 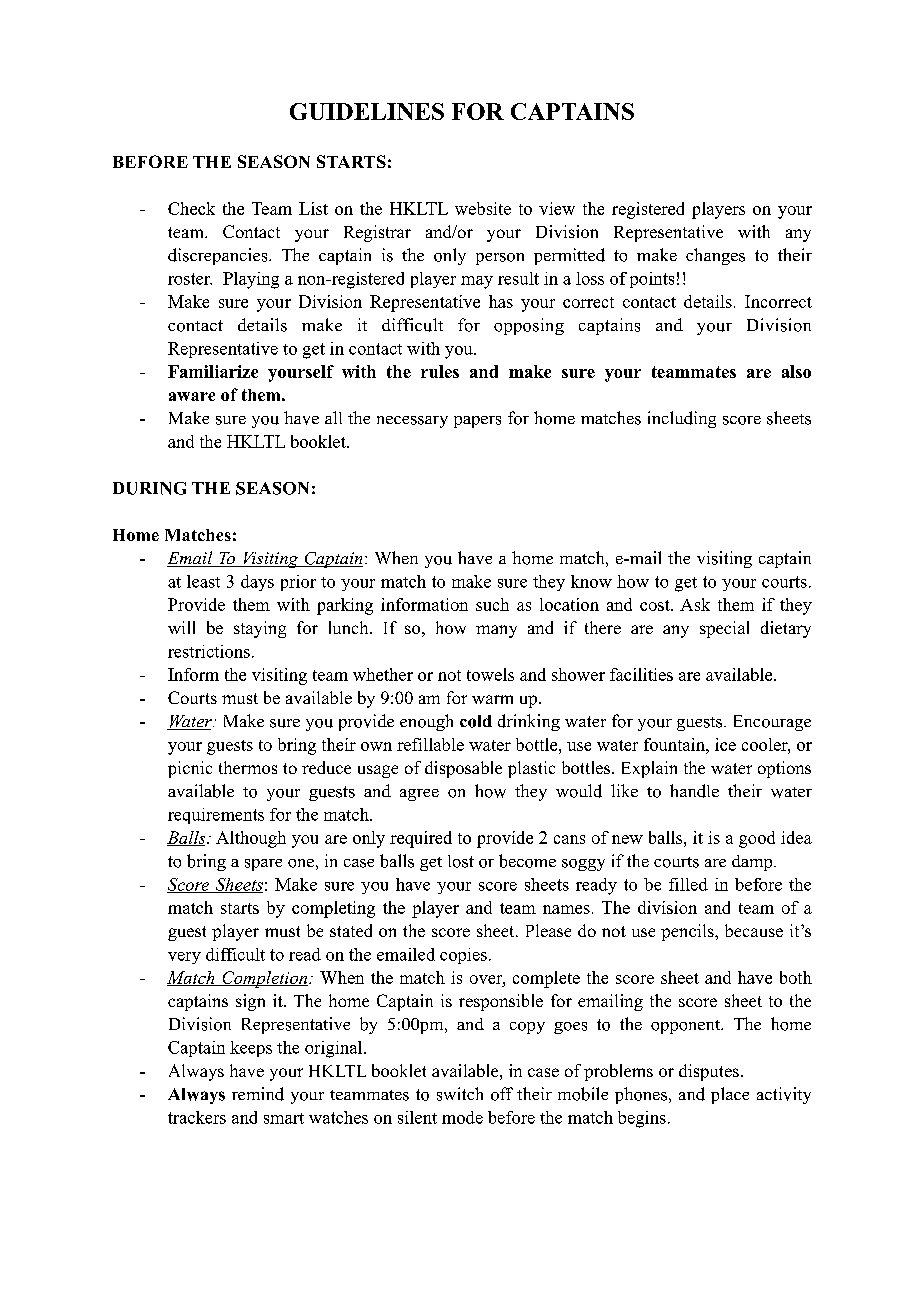 I want to click on disposable, so click(x=463, y=769).
